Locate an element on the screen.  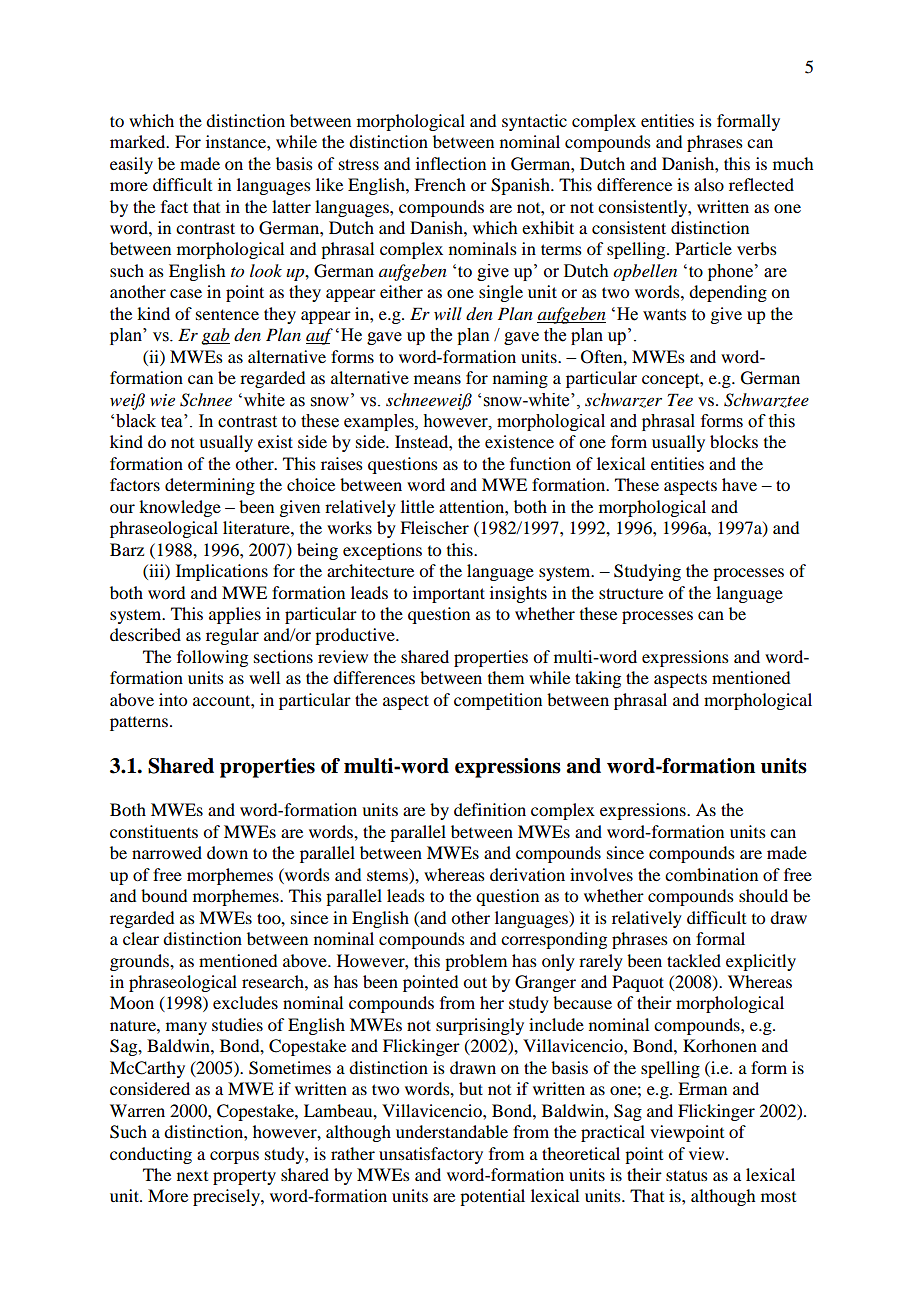
wie is located at coordinates (162, 400).
